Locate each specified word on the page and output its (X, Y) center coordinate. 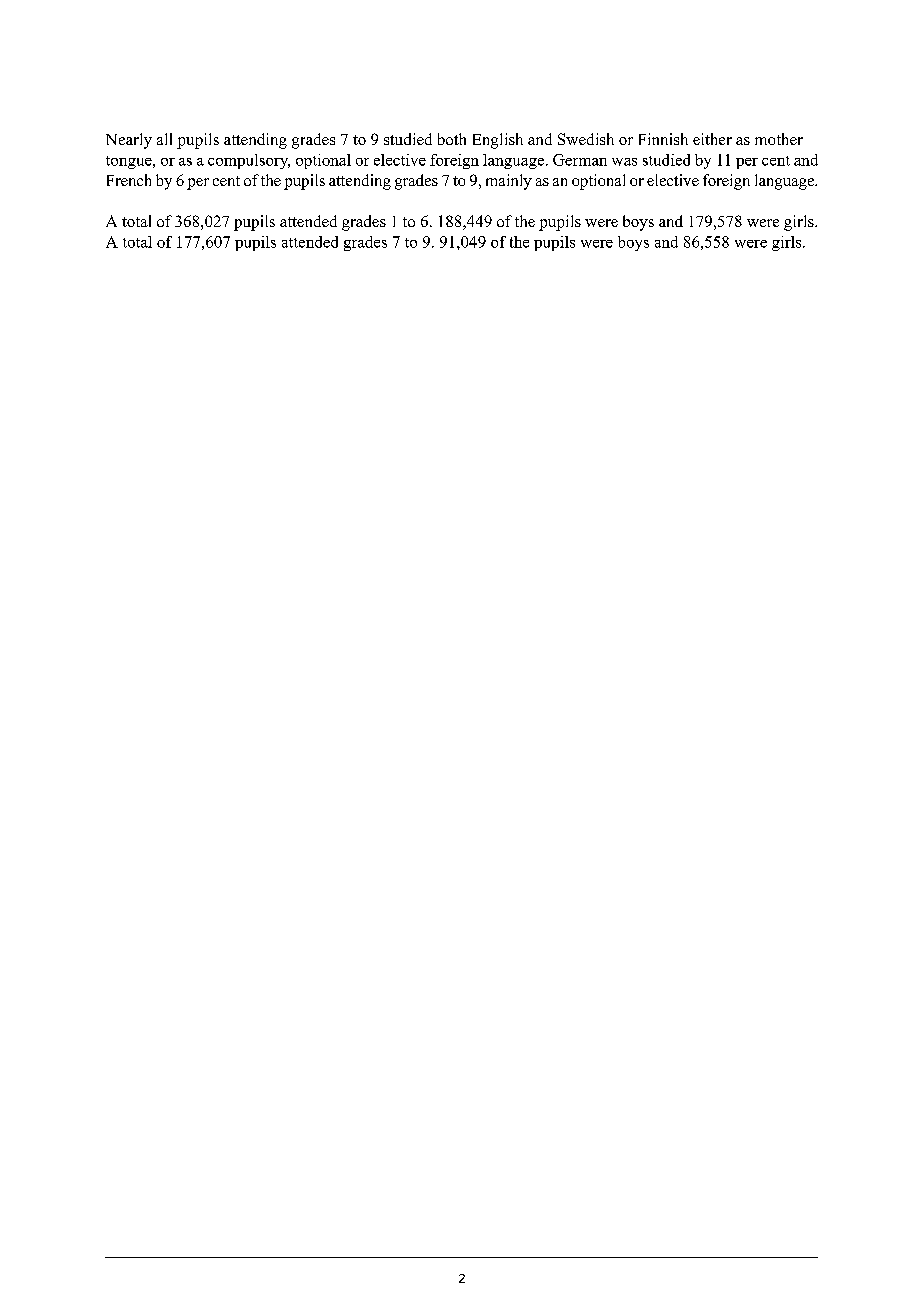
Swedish (586, 139)
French (129, 180)
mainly (509, 182)
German (580, 160)
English (498, 141)
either (712, 139)
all (164, 139)
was (624, 162)
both (452, 139)
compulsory (249, 161)
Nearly (129, 141)
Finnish (663, 139)
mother (779, 139)
